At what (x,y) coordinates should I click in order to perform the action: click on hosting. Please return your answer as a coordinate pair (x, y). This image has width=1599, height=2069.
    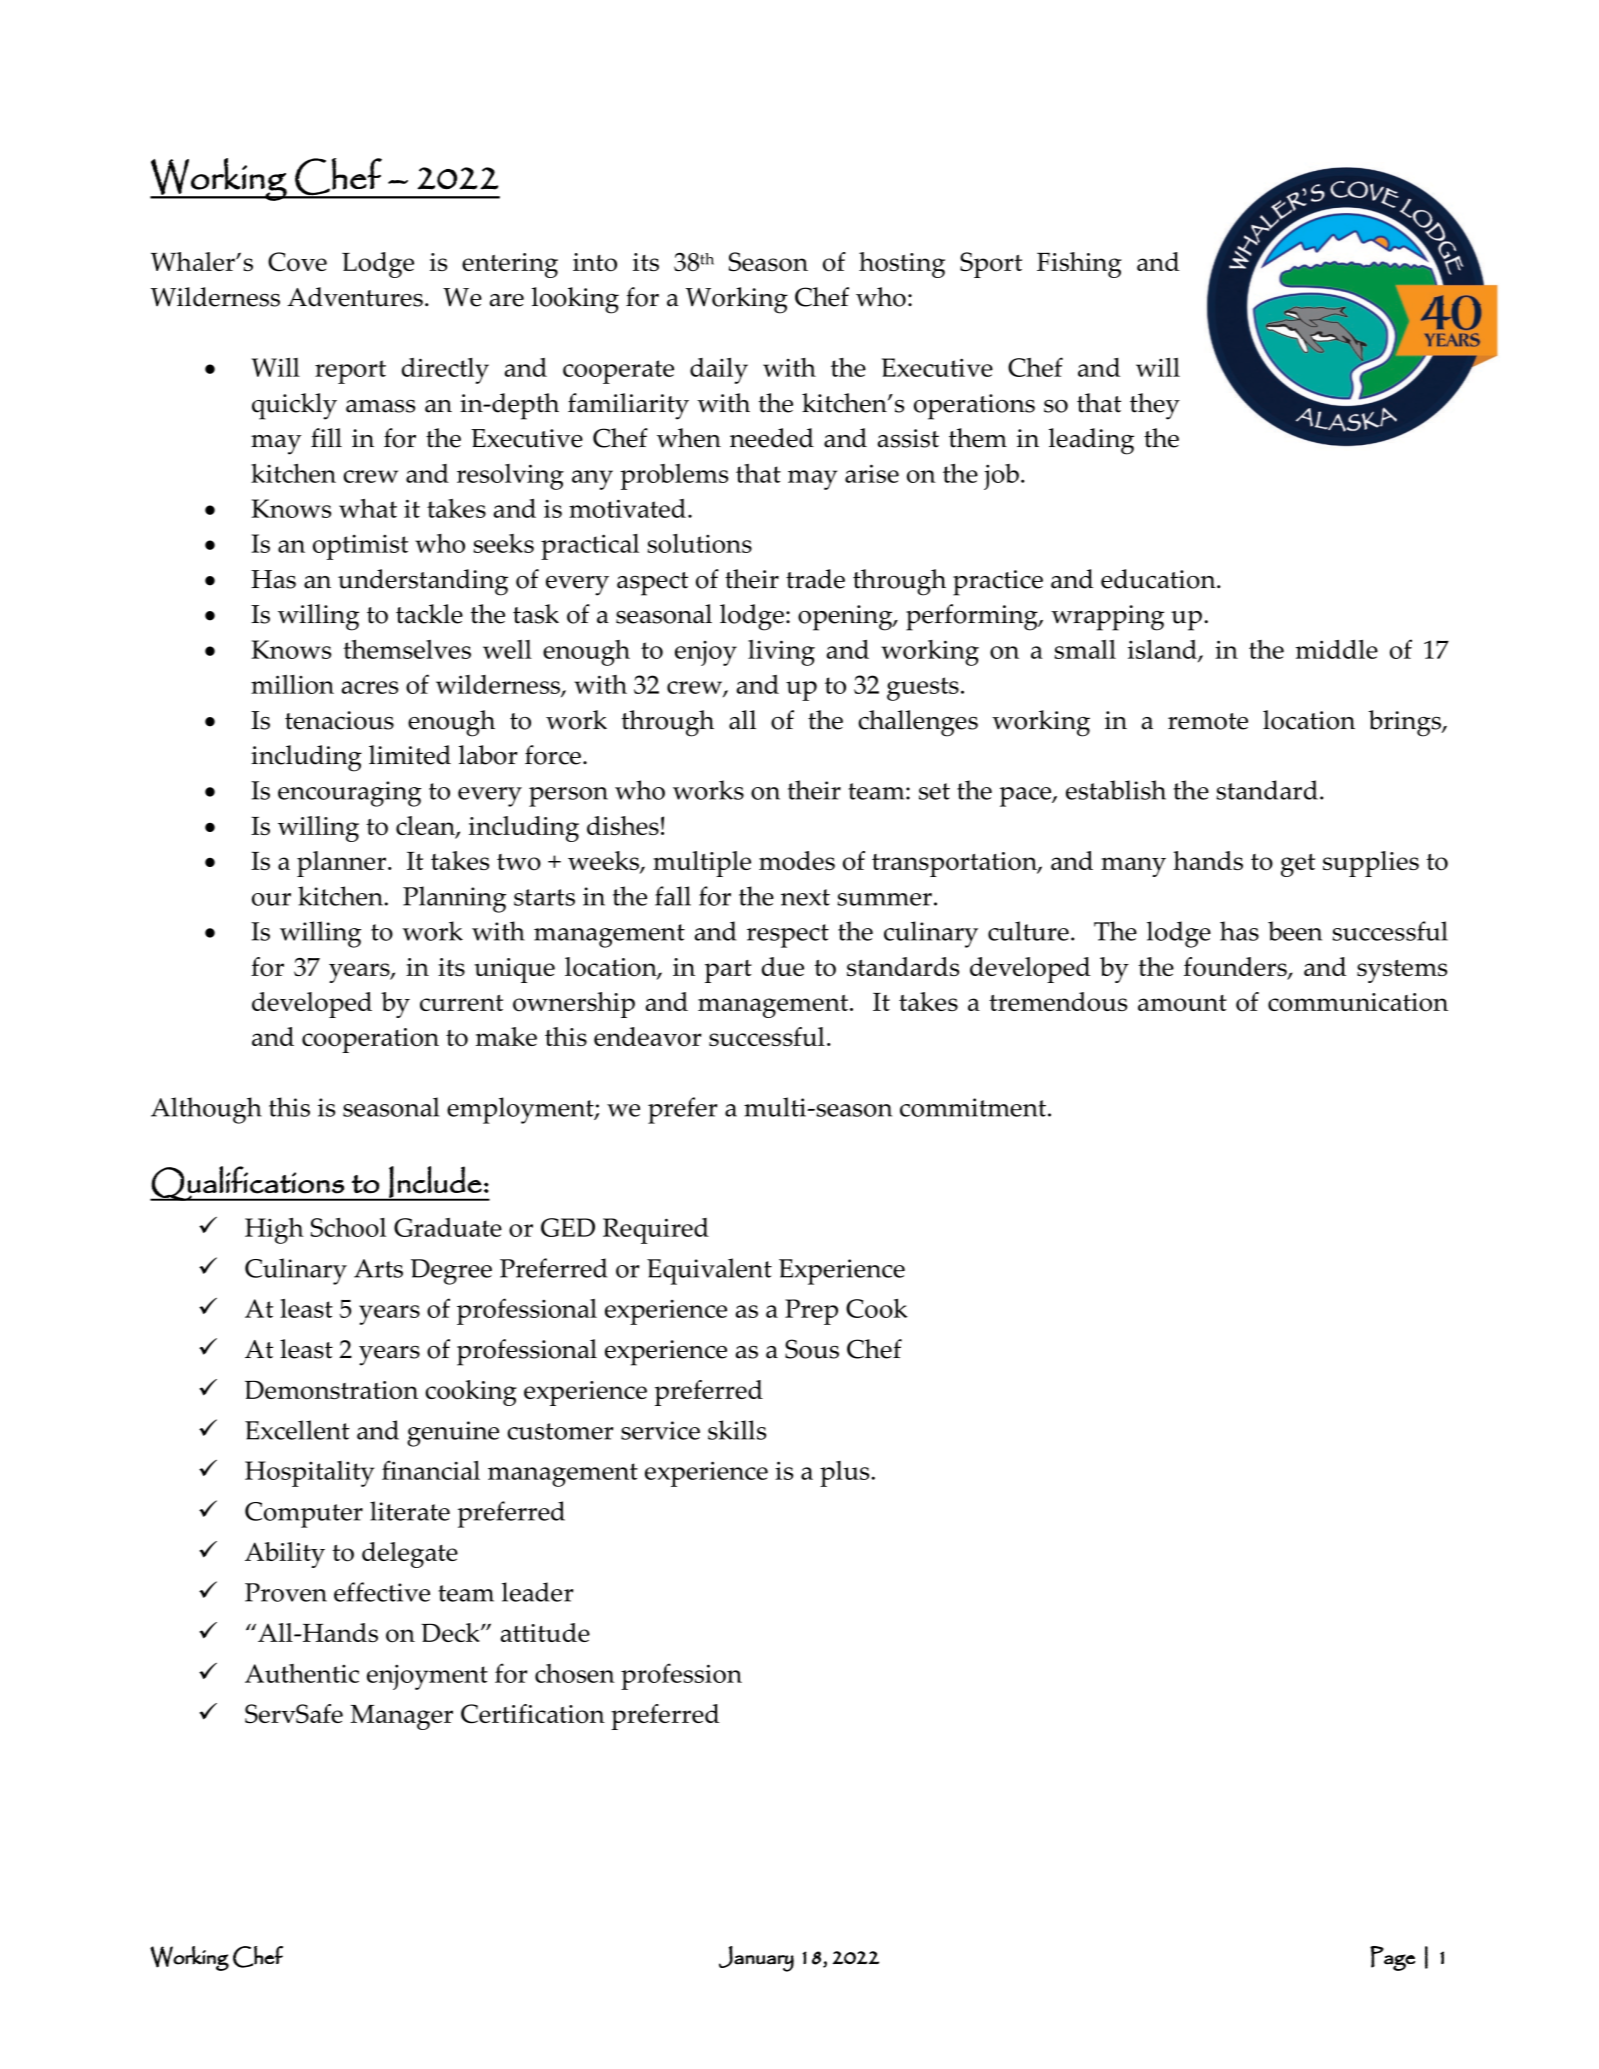
    Looking at the image, I should click on (902, 265).
